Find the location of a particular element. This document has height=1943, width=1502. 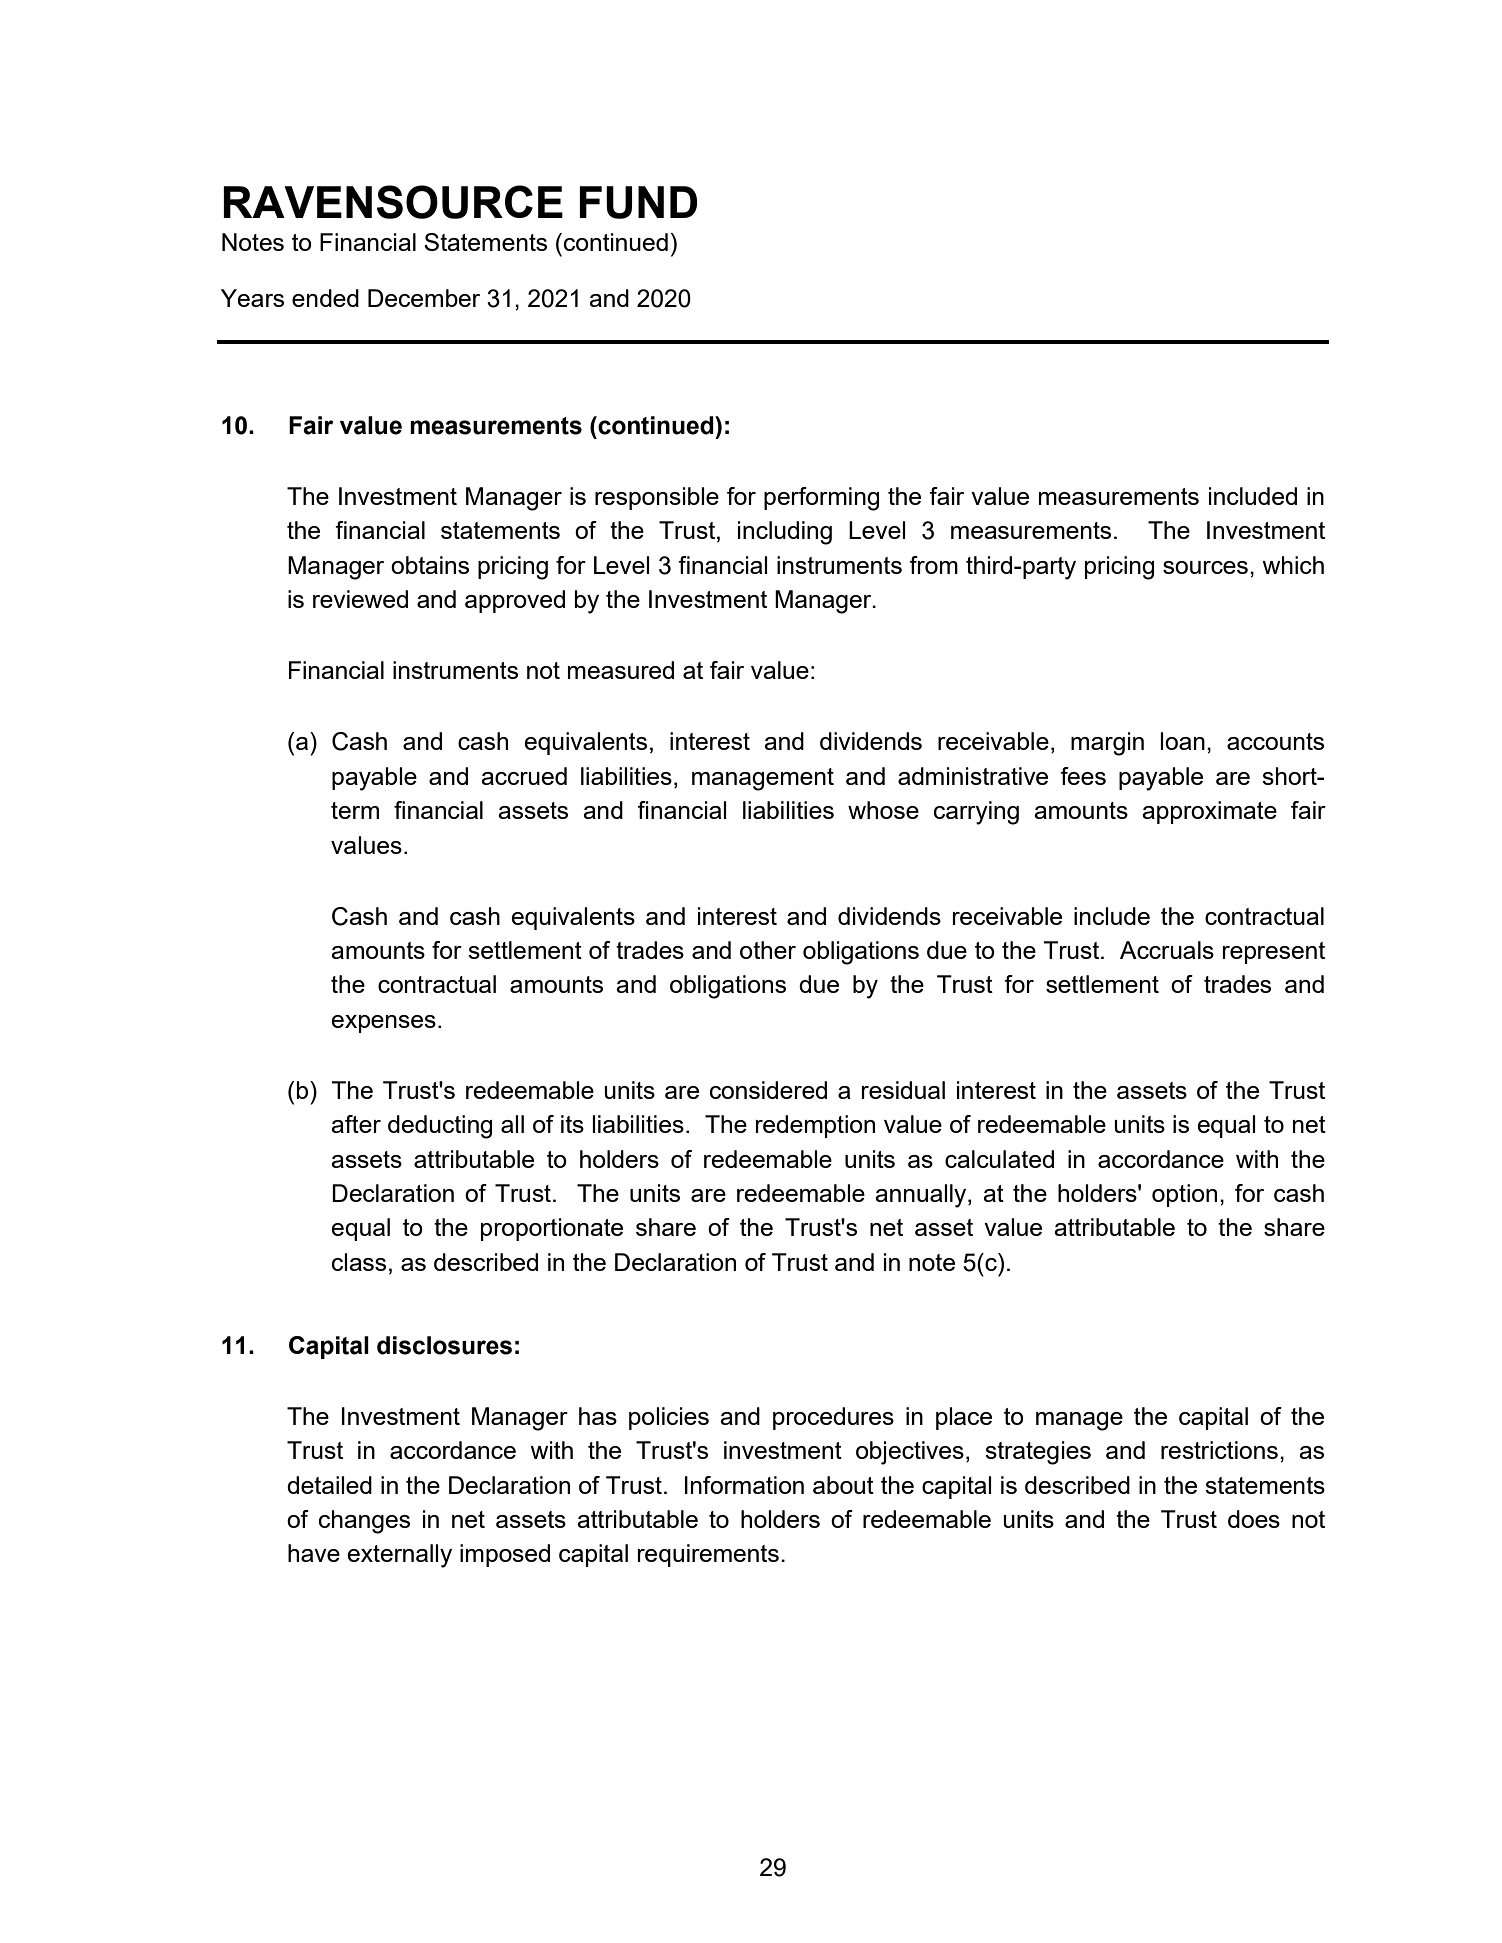

obtains is located at coordinates (430, 565).
